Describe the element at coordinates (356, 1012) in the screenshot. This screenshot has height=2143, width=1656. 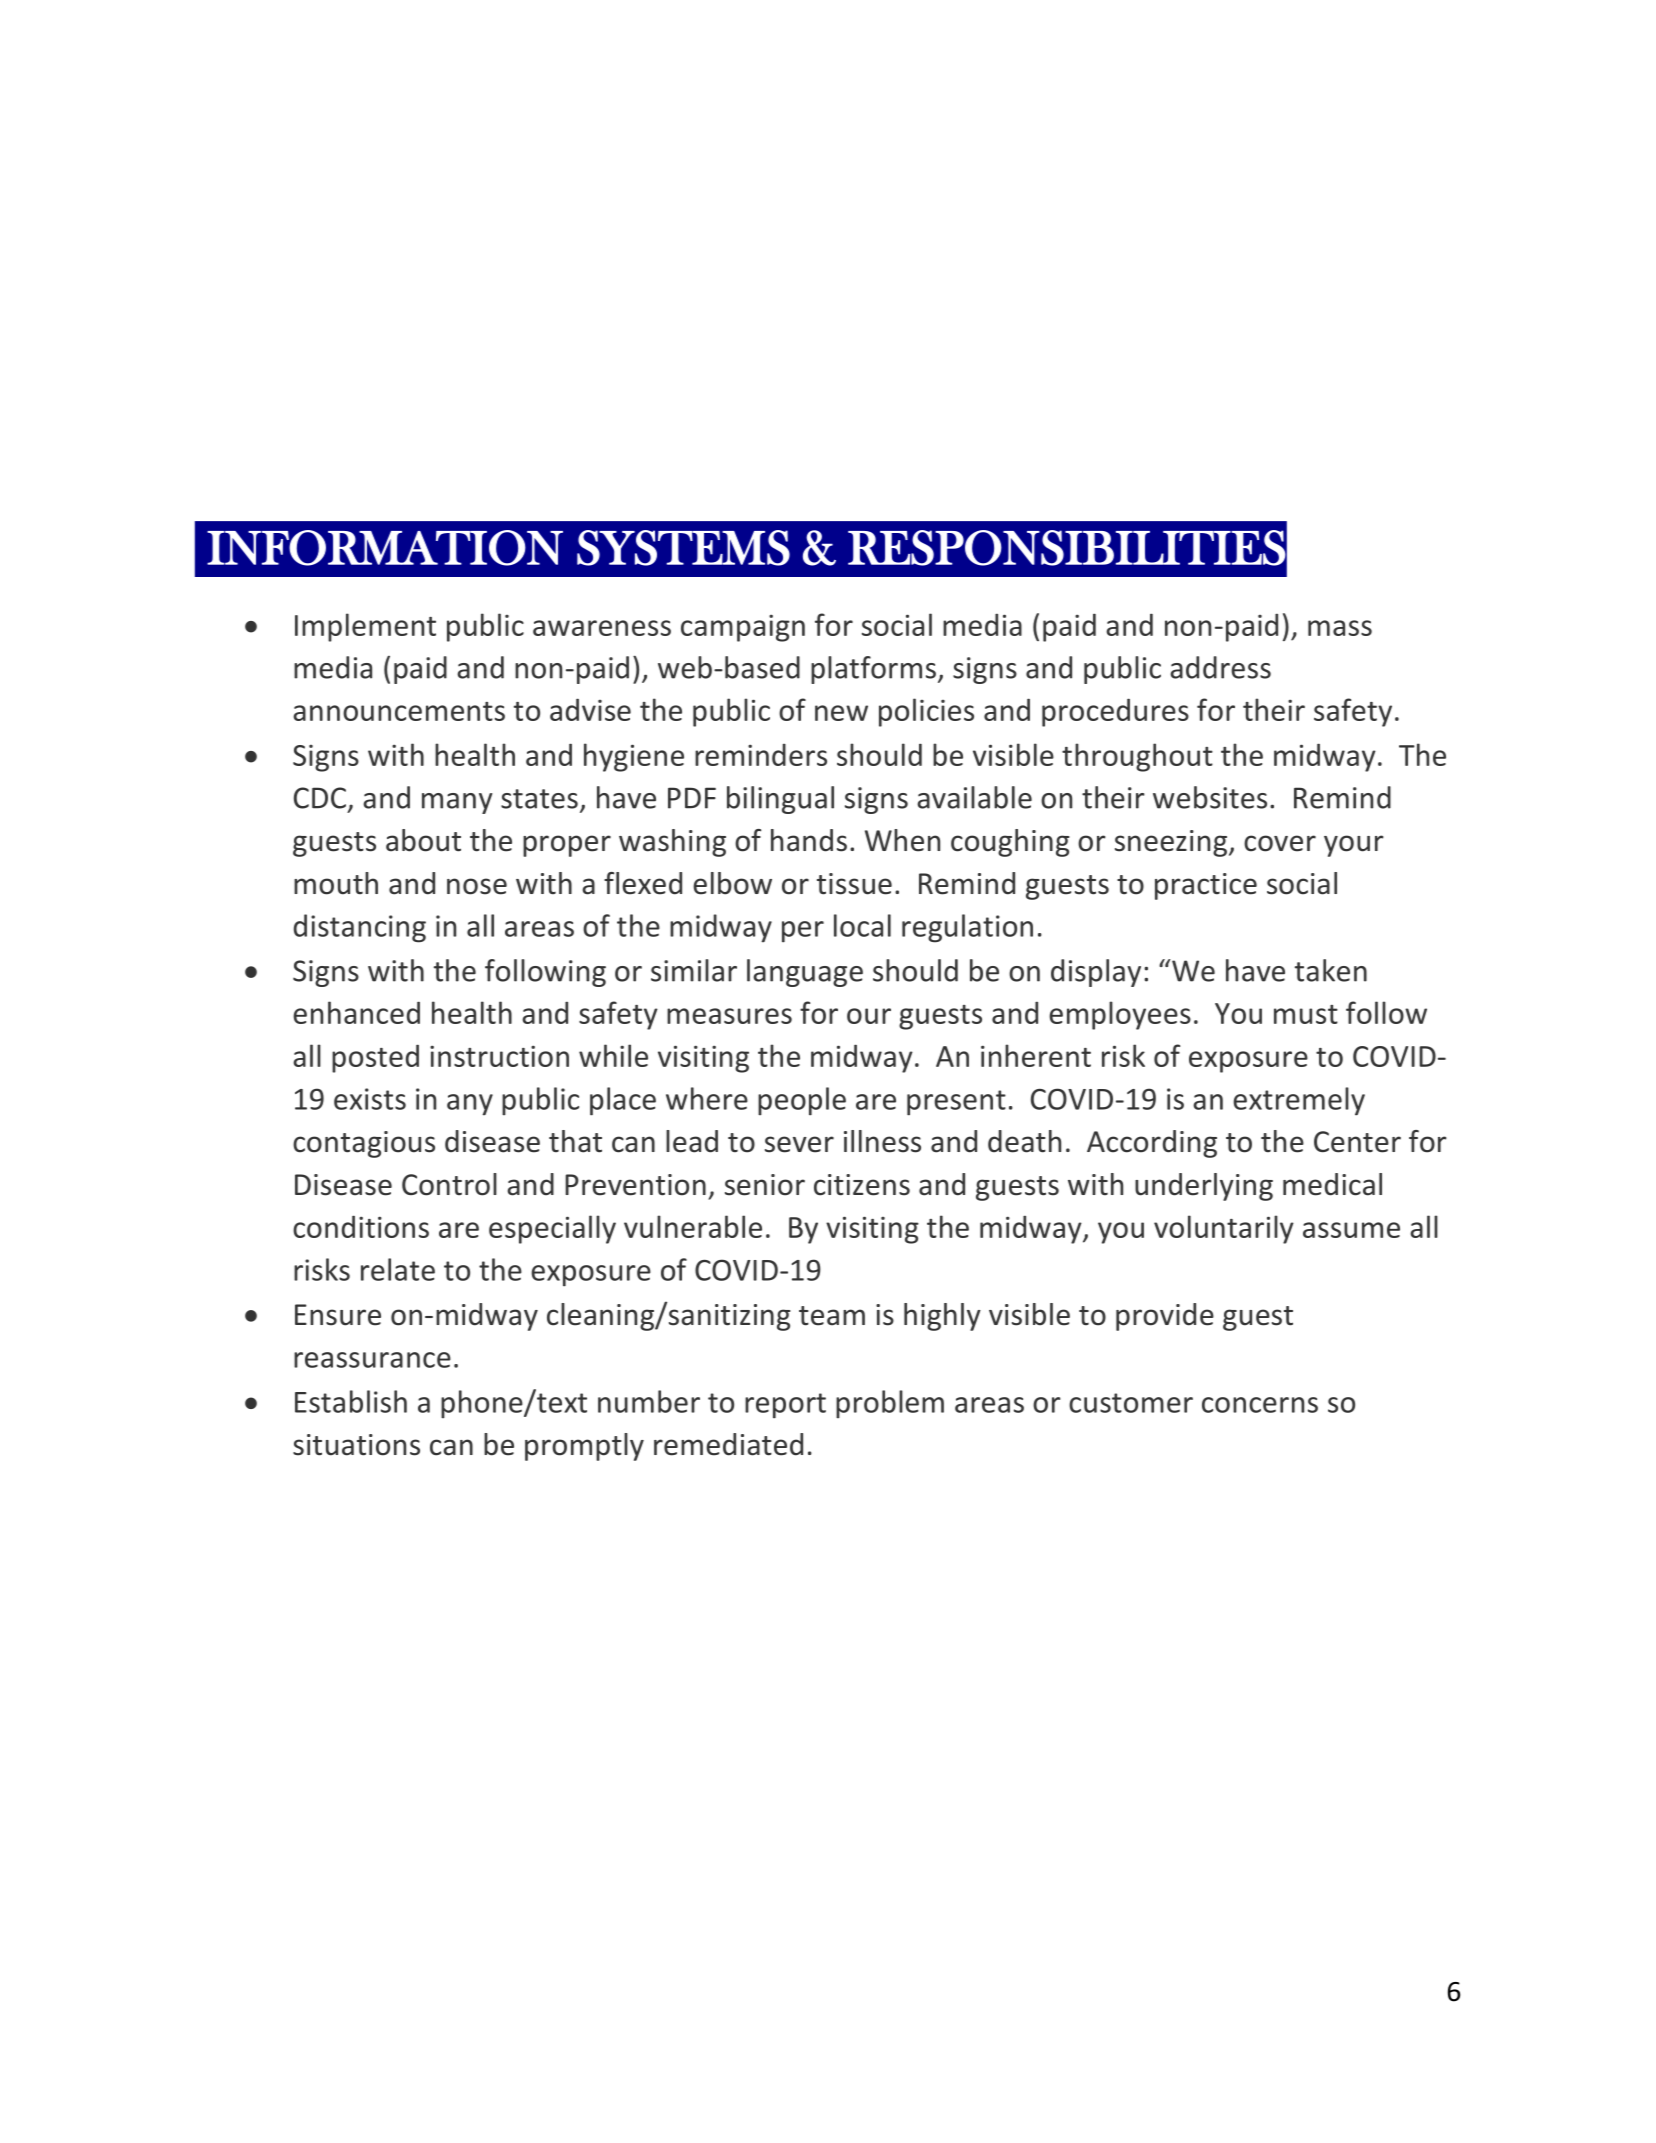
I see `enhanced` at that location.
